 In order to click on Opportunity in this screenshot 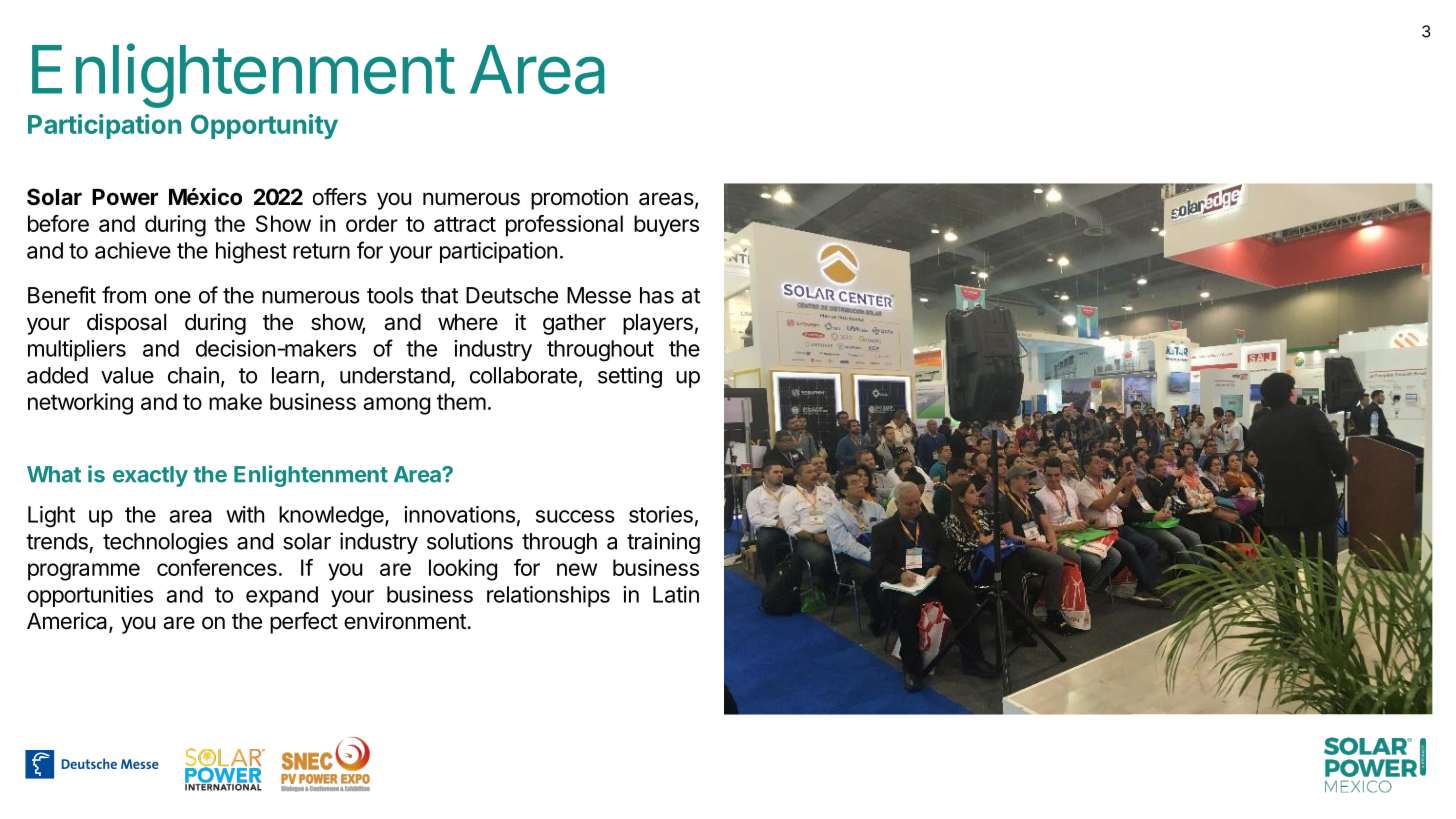, I will do `click(264, 126)`.
